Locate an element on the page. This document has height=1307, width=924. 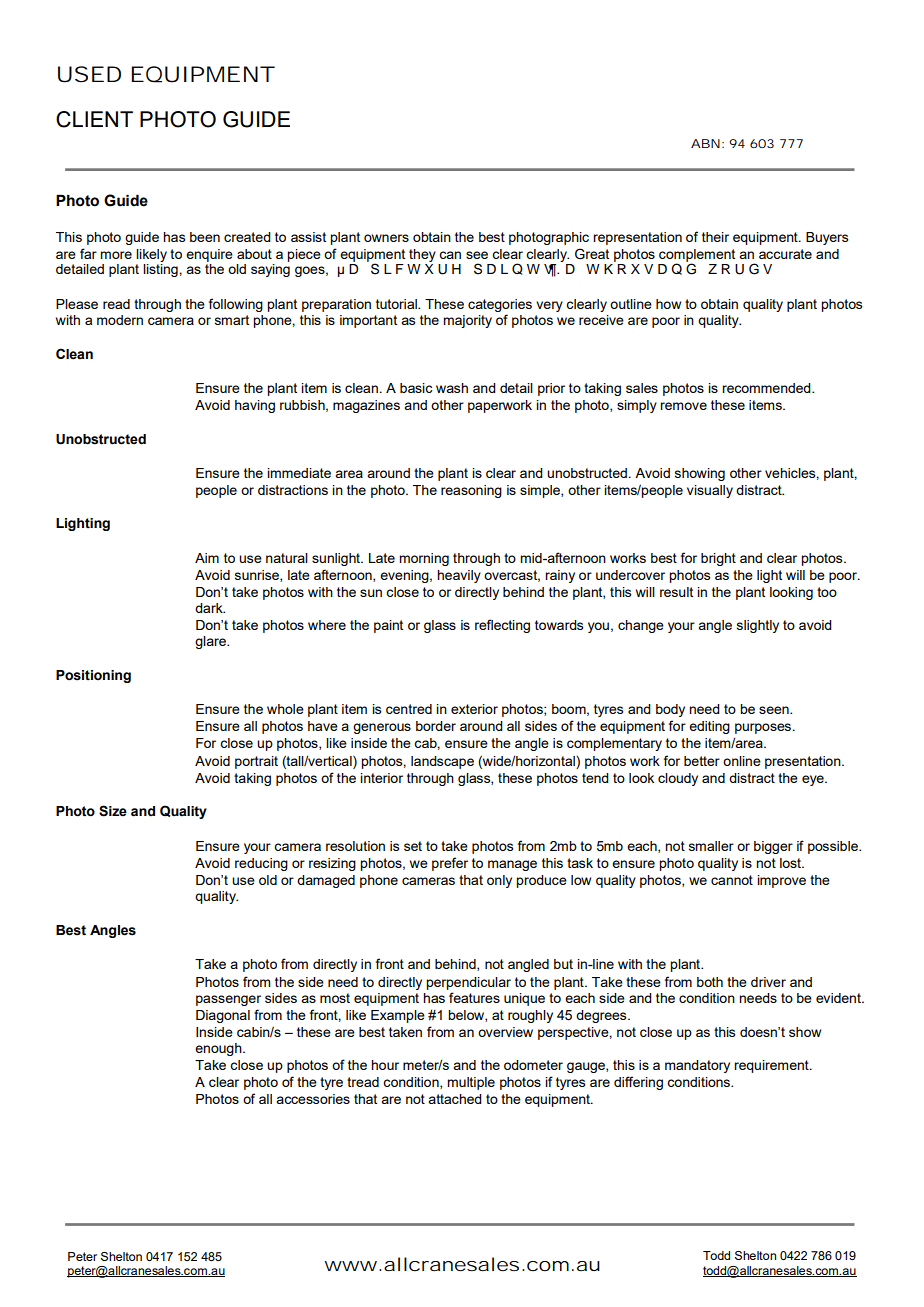
owners is located at coordinates (386, 238).
